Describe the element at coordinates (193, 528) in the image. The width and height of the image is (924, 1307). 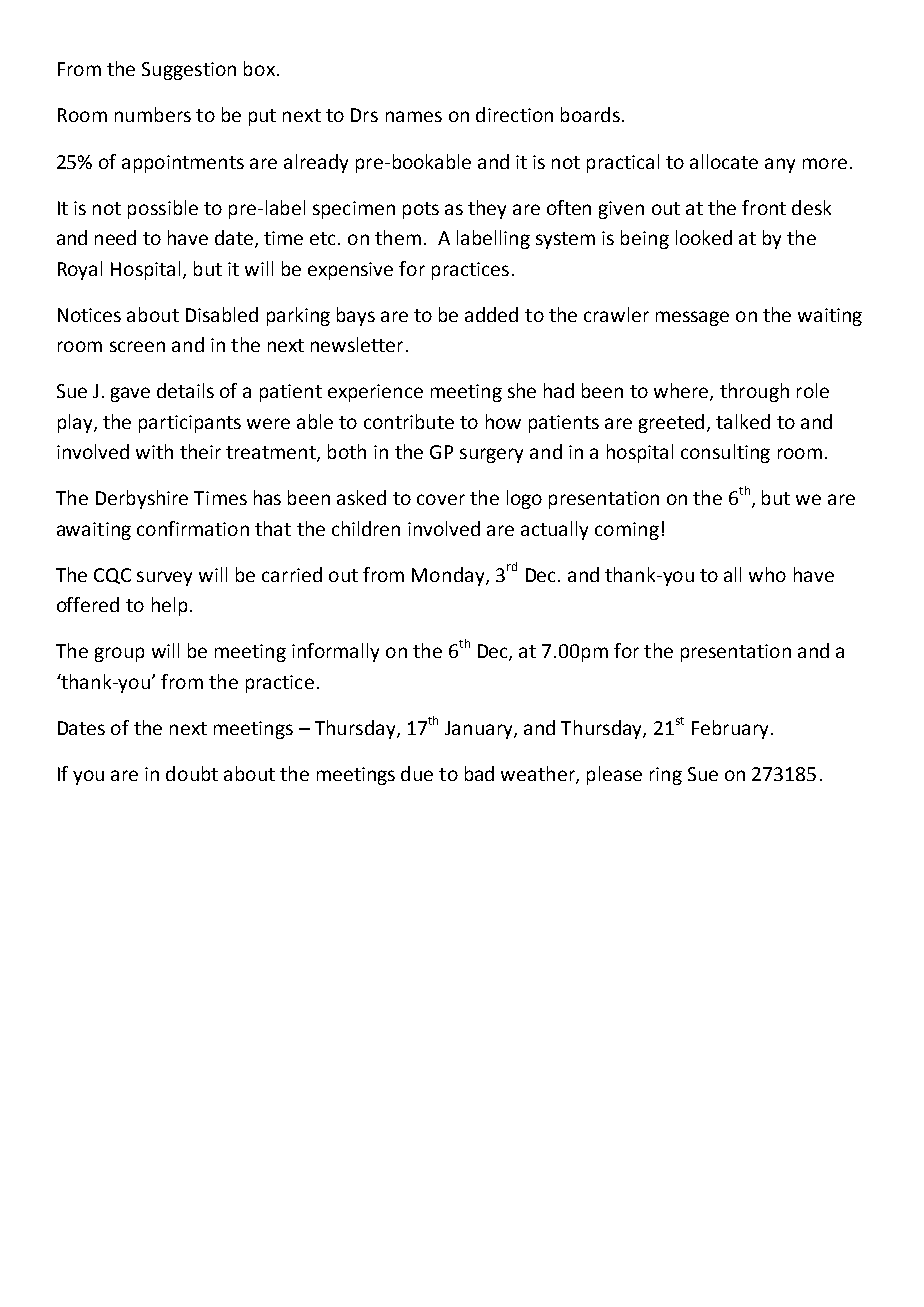
I see `confirmation` at that location.
